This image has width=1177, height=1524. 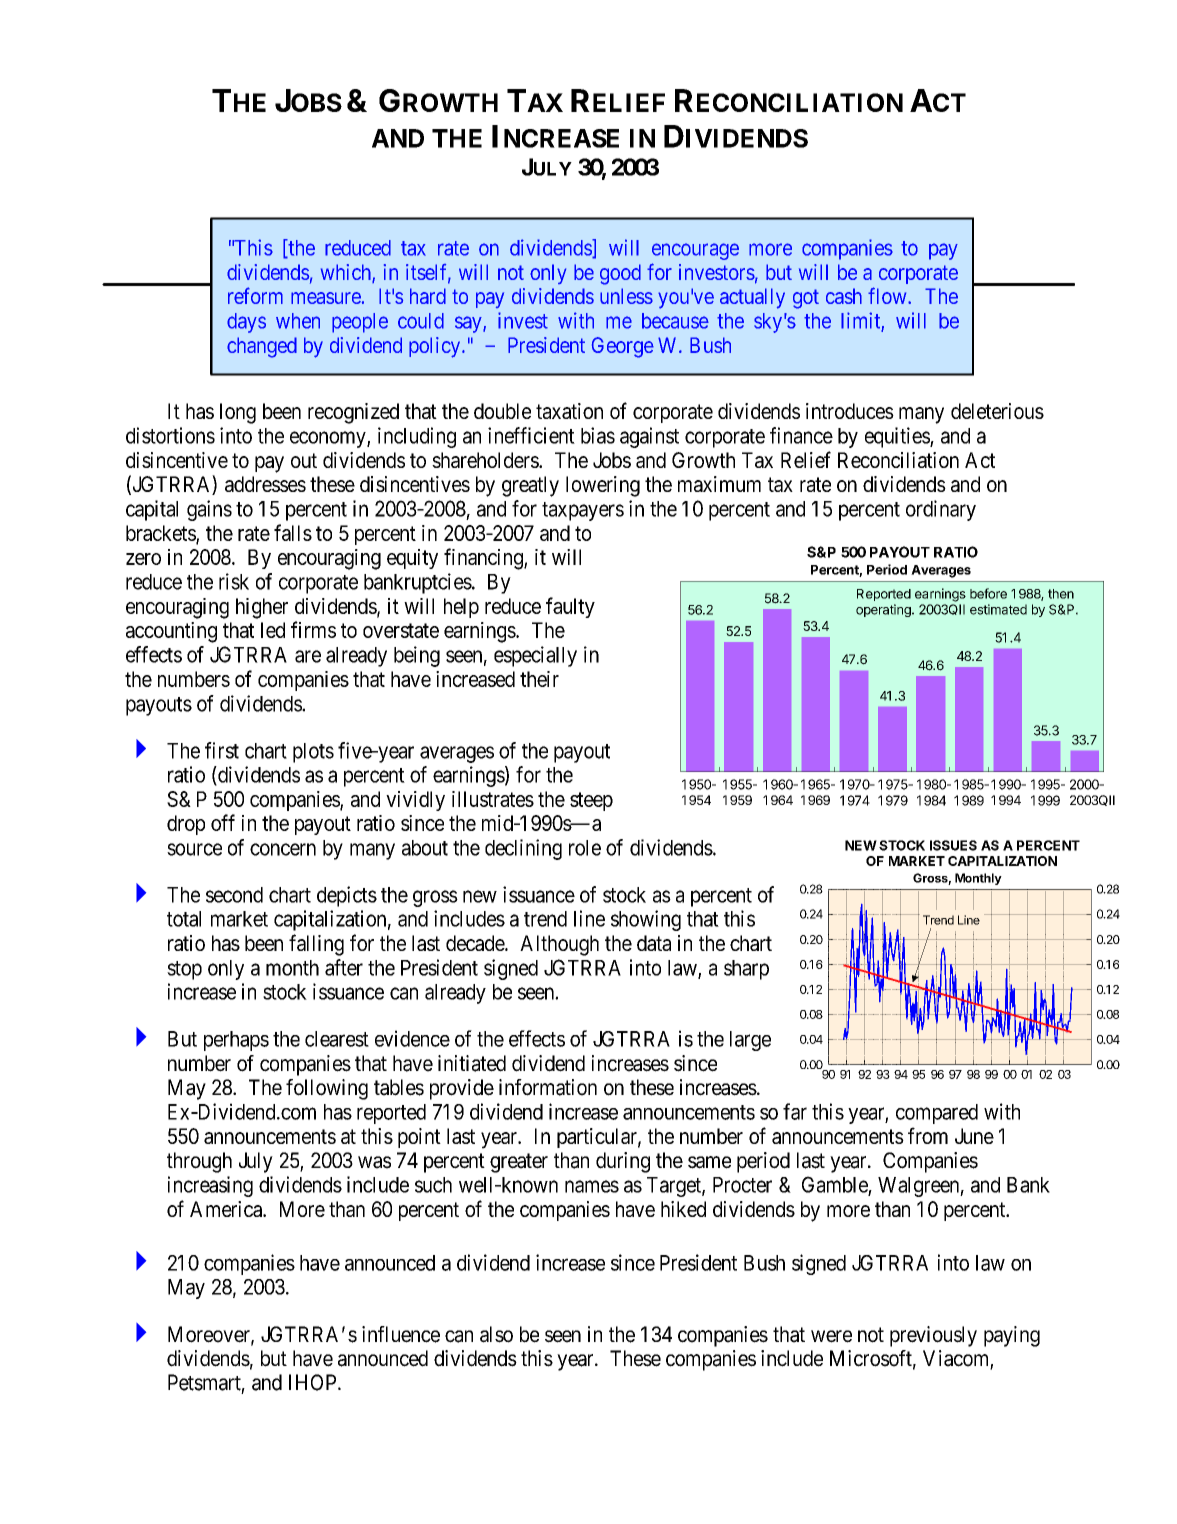 What do you see at coordinates (953, 845) in the image?
I see `ISSUES` at bounding box center [953, 845].
